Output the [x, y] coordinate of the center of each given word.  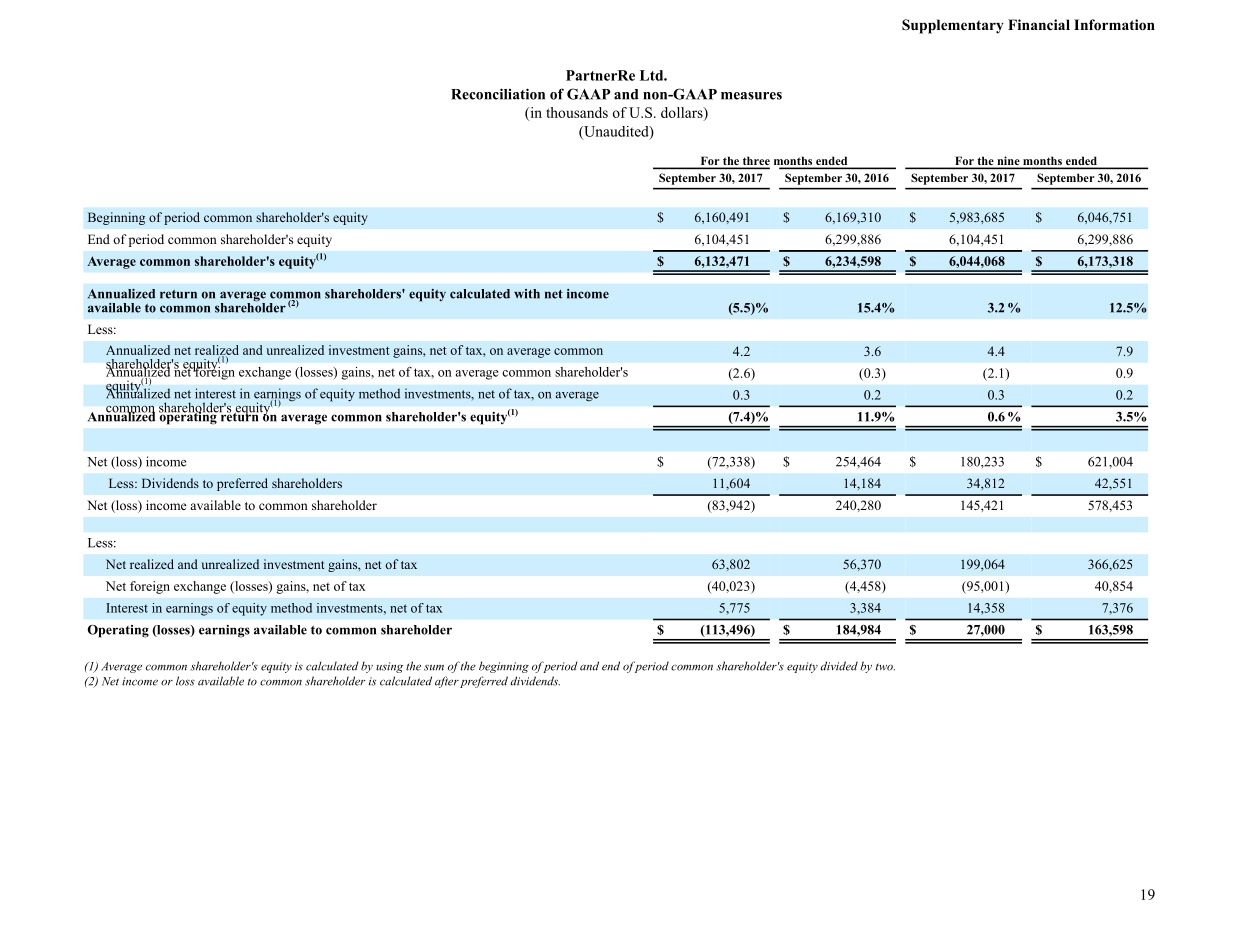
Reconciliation [498, 94]
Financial [1039, 24]
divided [839, 666]
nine [1008, 162]
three [755, 162]
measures [751, 96]
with [527, 294]
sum [434, 668]
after [447, 682]
